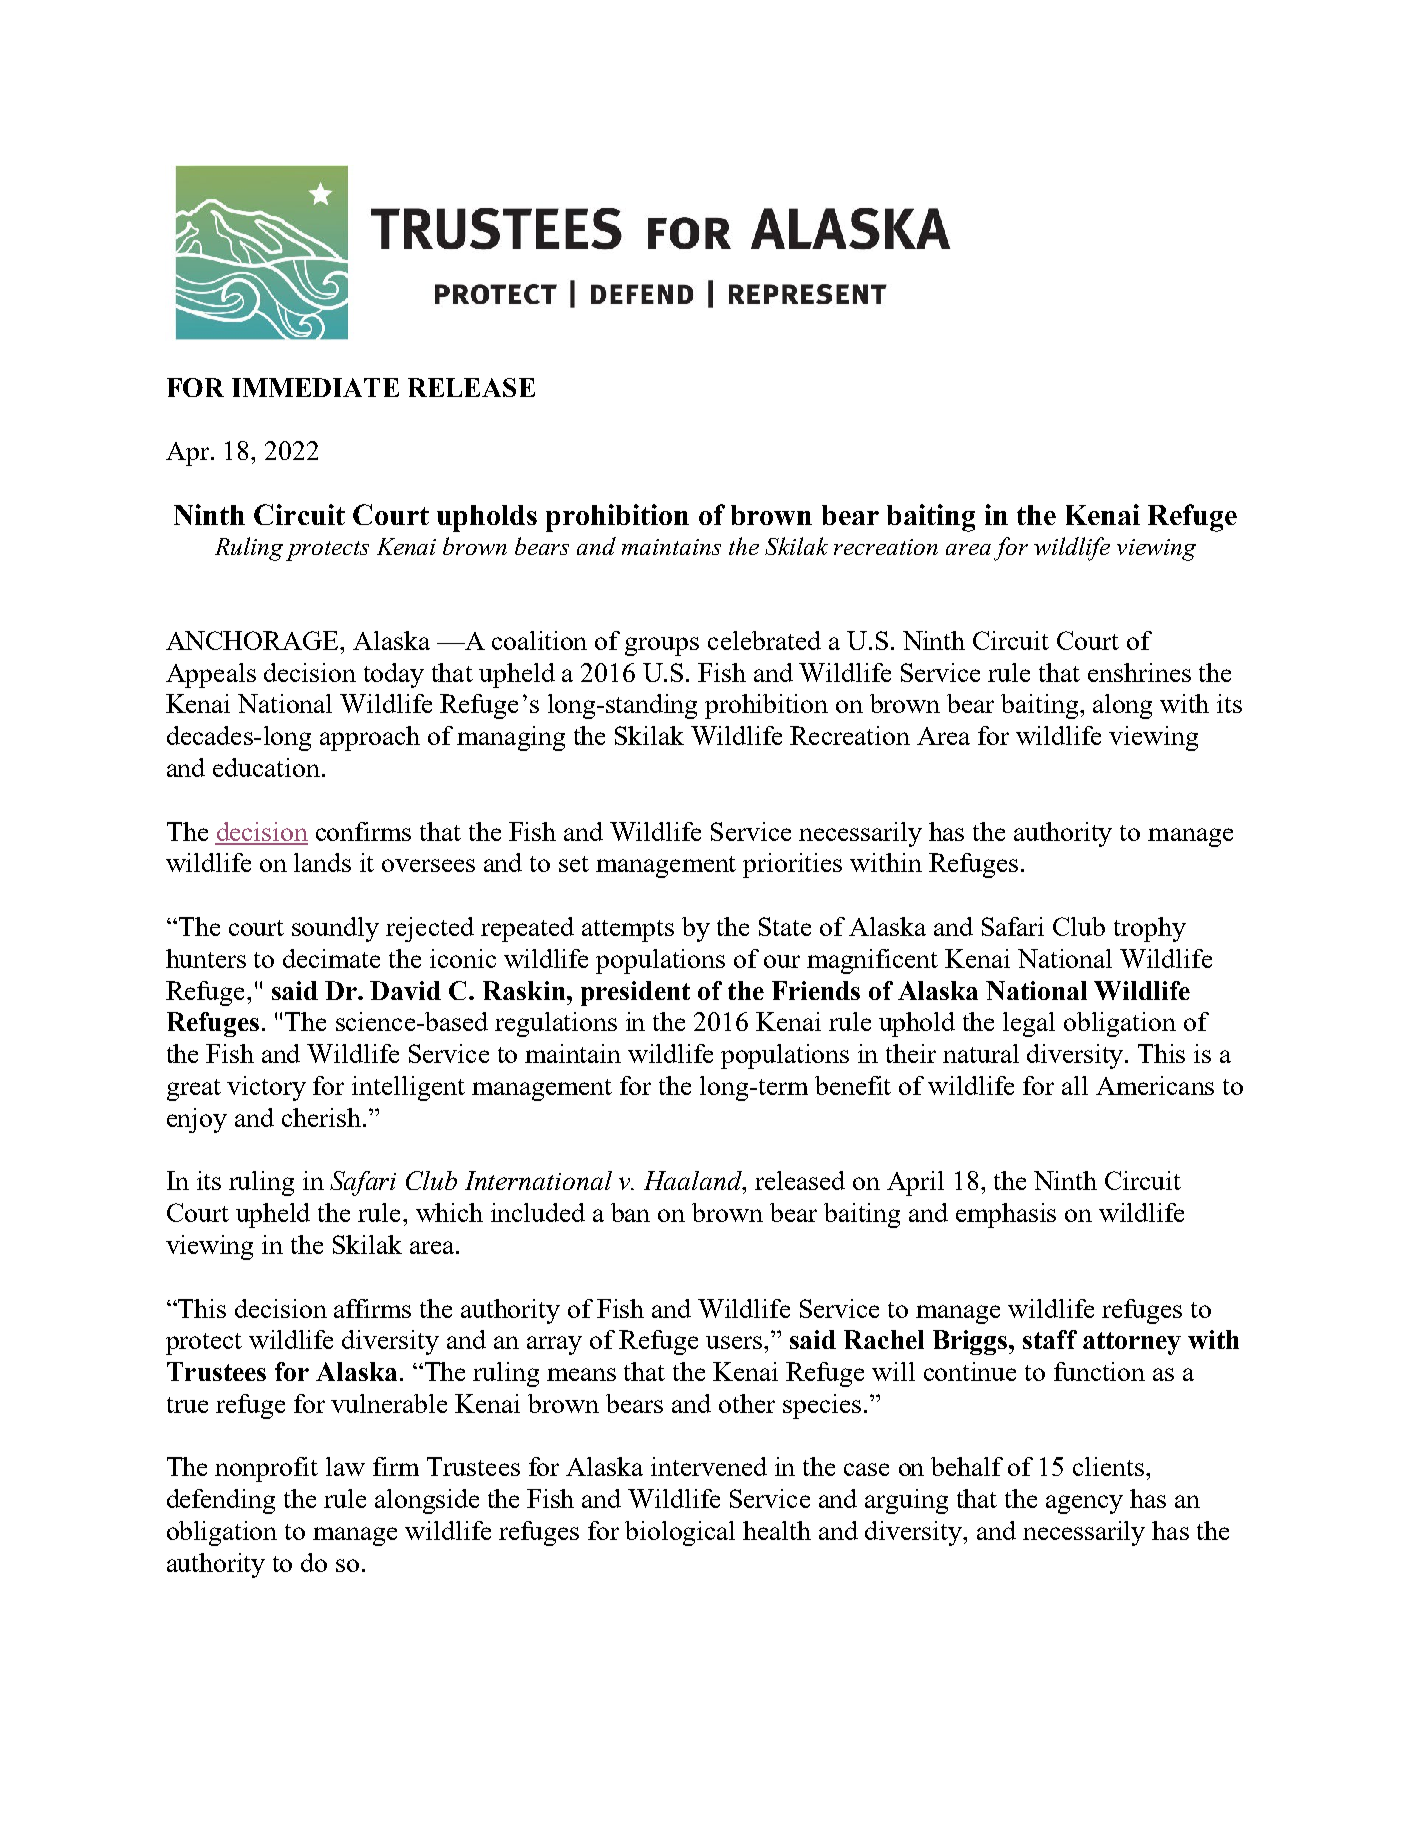 This page has height=1825, width=1410. I want to click on cherish, so click(321, 1117).
